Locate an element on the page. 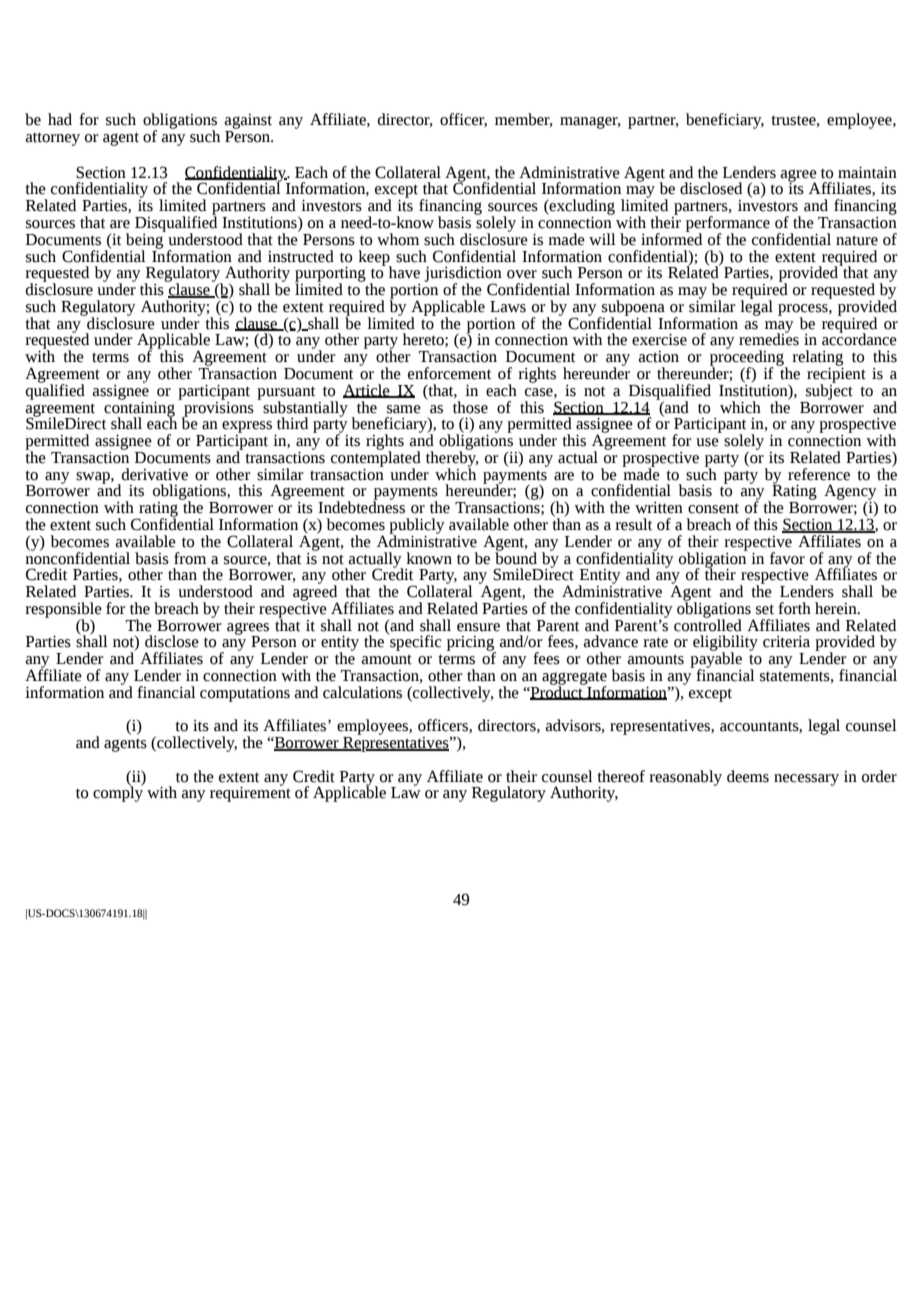  bound is located at coordinates (516, 557).
